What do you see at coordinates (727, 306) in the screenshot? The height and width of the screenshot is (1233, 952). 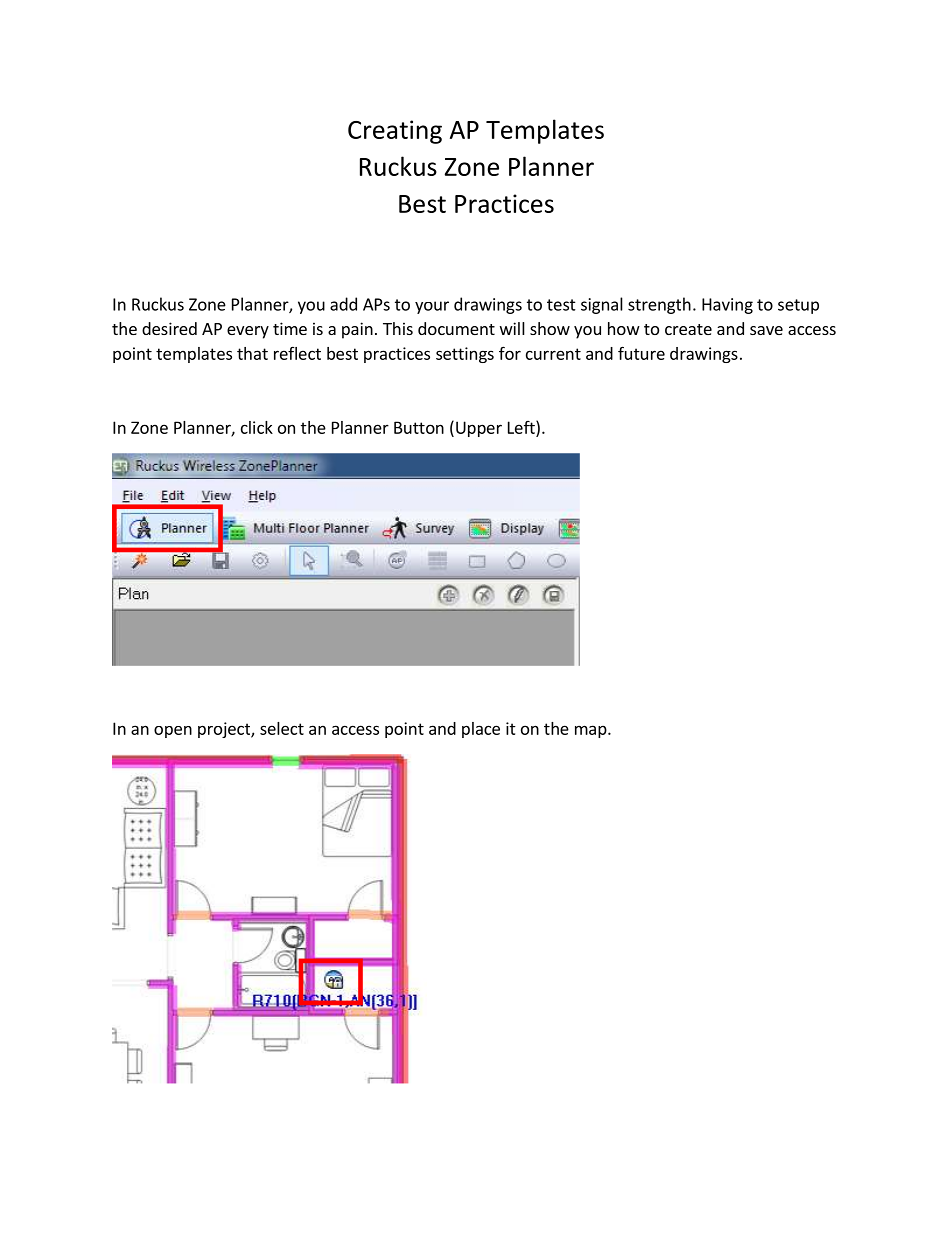 I see `Having` at bounding box center [727, 306].
